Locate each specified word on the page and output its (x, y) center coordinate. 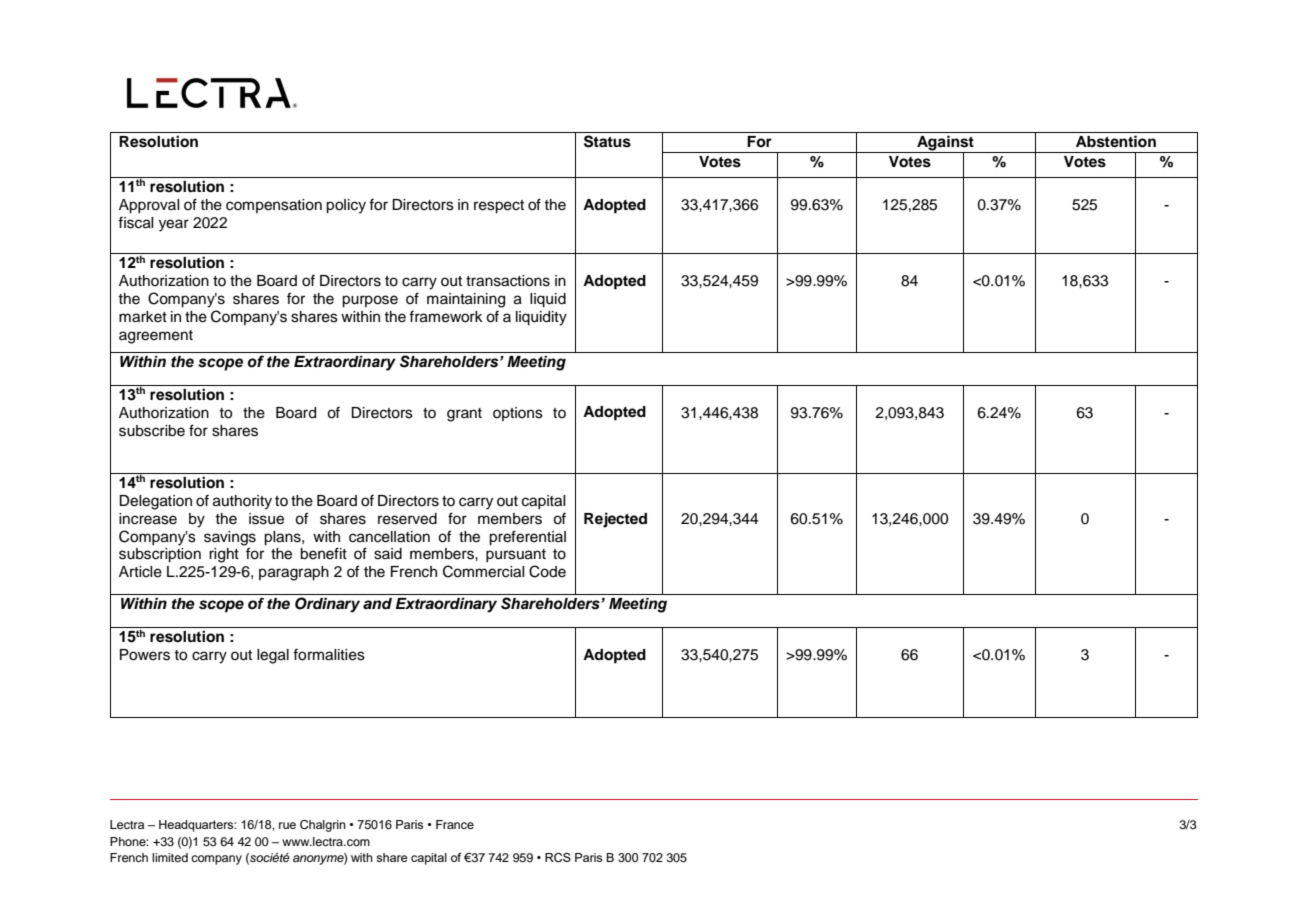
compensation (274, 206)
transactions (508, 281)
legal (273, 656)
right (224, 555)
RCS (558, 857)
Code (547, 571)
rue (287, 825)
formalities (329, 655)
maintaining (466, 300)
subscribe (152, 431)
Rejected (615, 520)
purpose (370, 301)
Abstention (1116, 141)
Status (607, 141)
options (518, 414)
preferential (527, 538)
